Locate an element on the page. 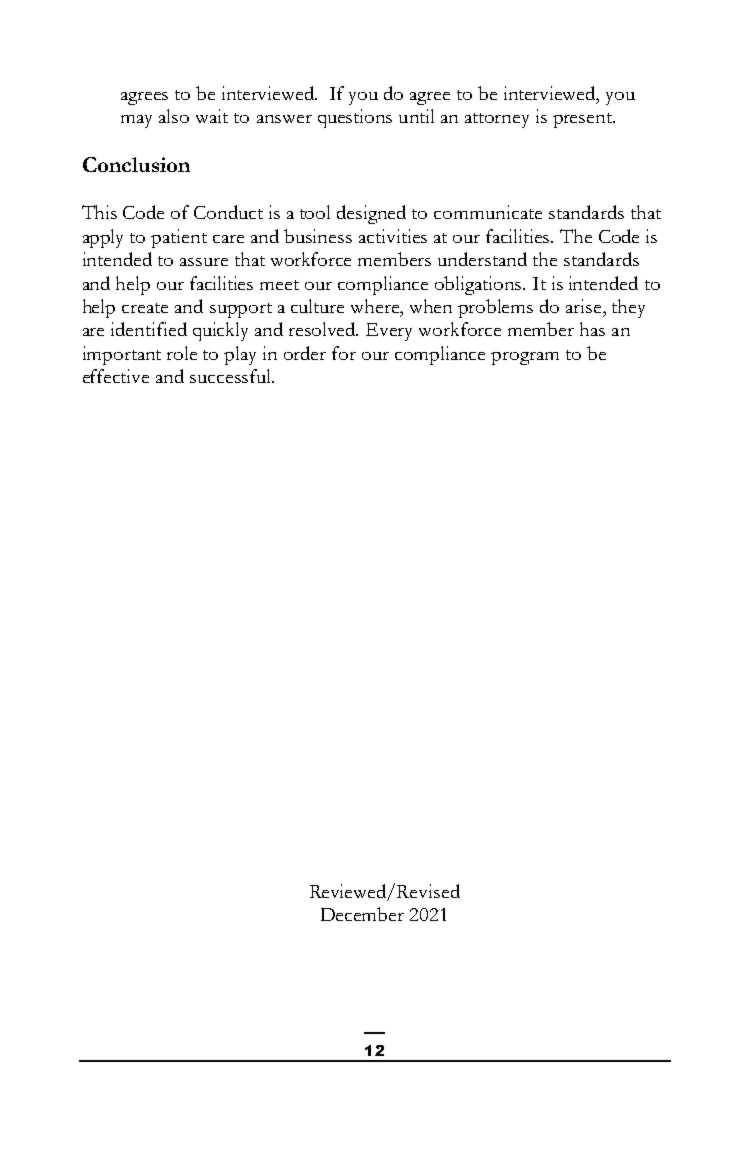 This document has width=749, height=1157. December is located at coordinates (362, 914).
